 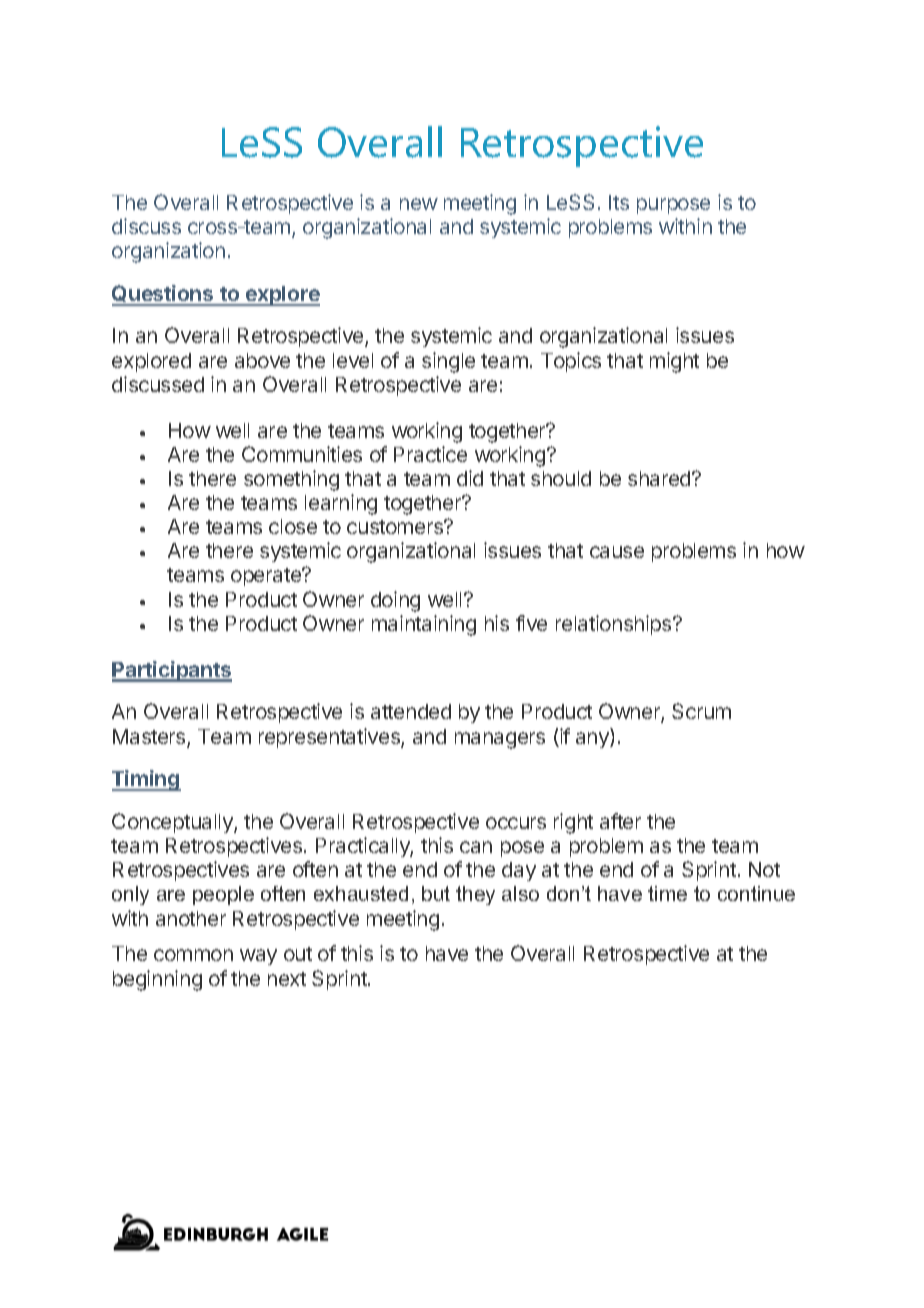 I want to click on Its, so click(x=619, y=202).
